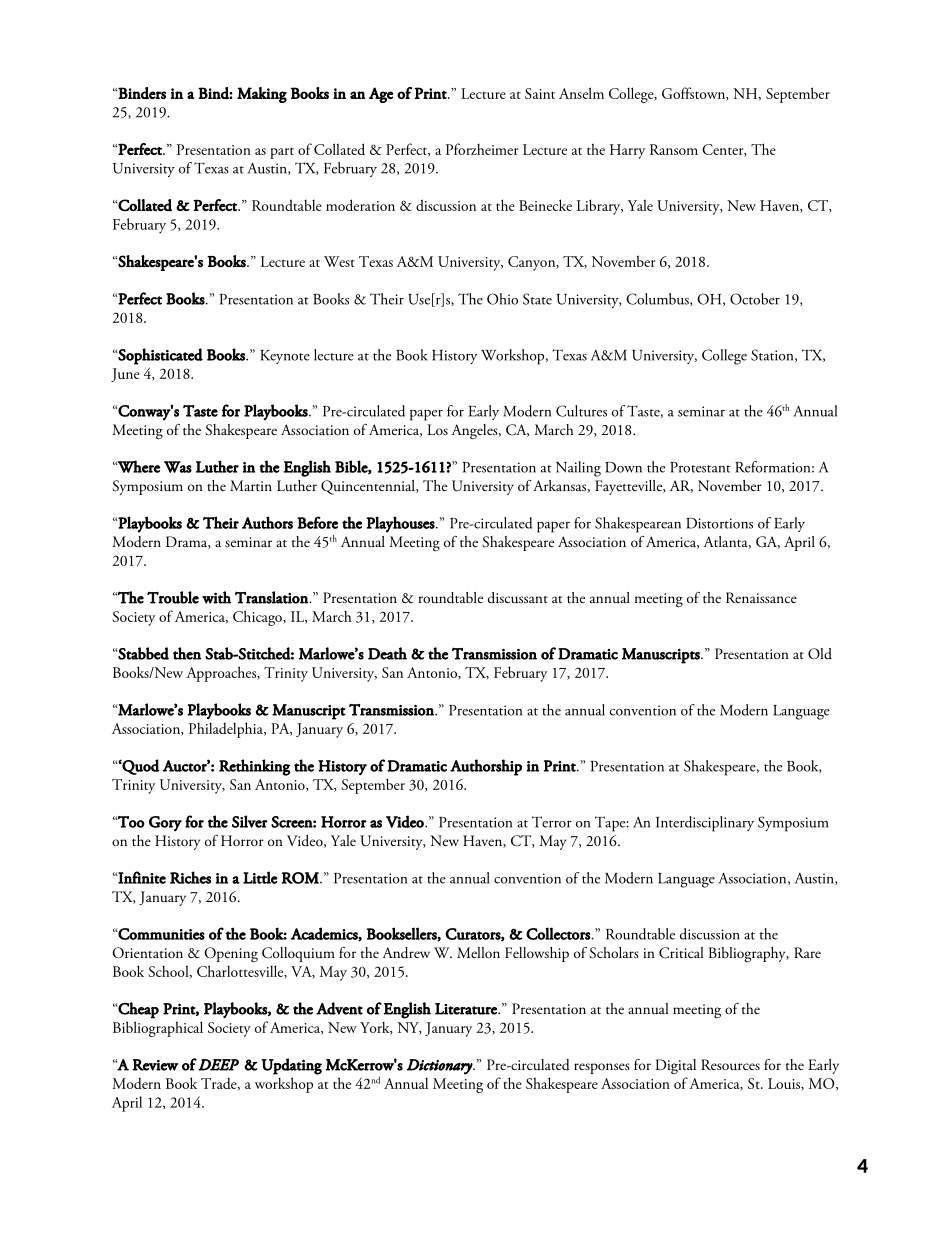 This page has height=1233, width=952. I want to click on DEEP, so click(218, 1065).
